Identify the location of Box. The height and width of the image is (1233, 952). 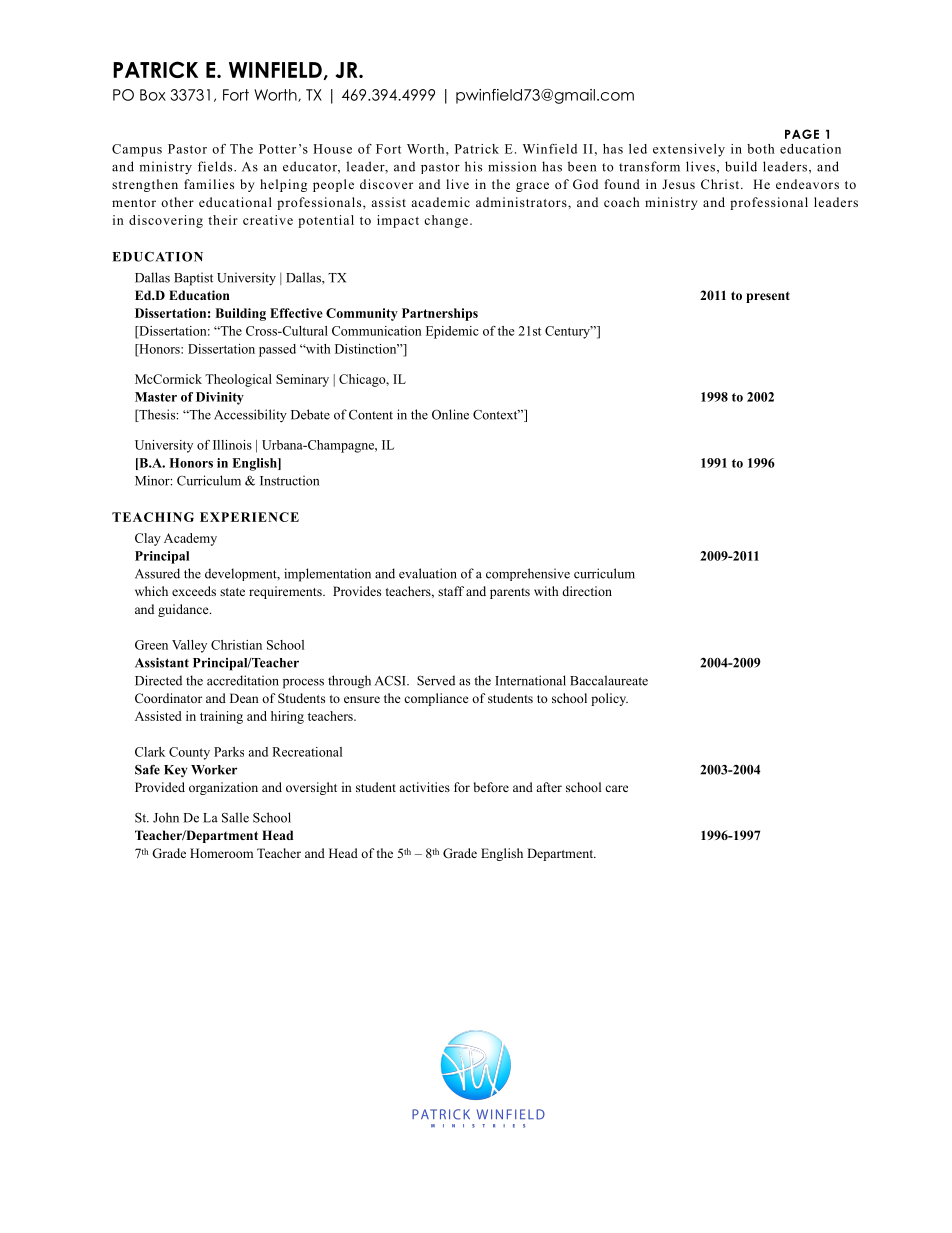
(153, 95).
